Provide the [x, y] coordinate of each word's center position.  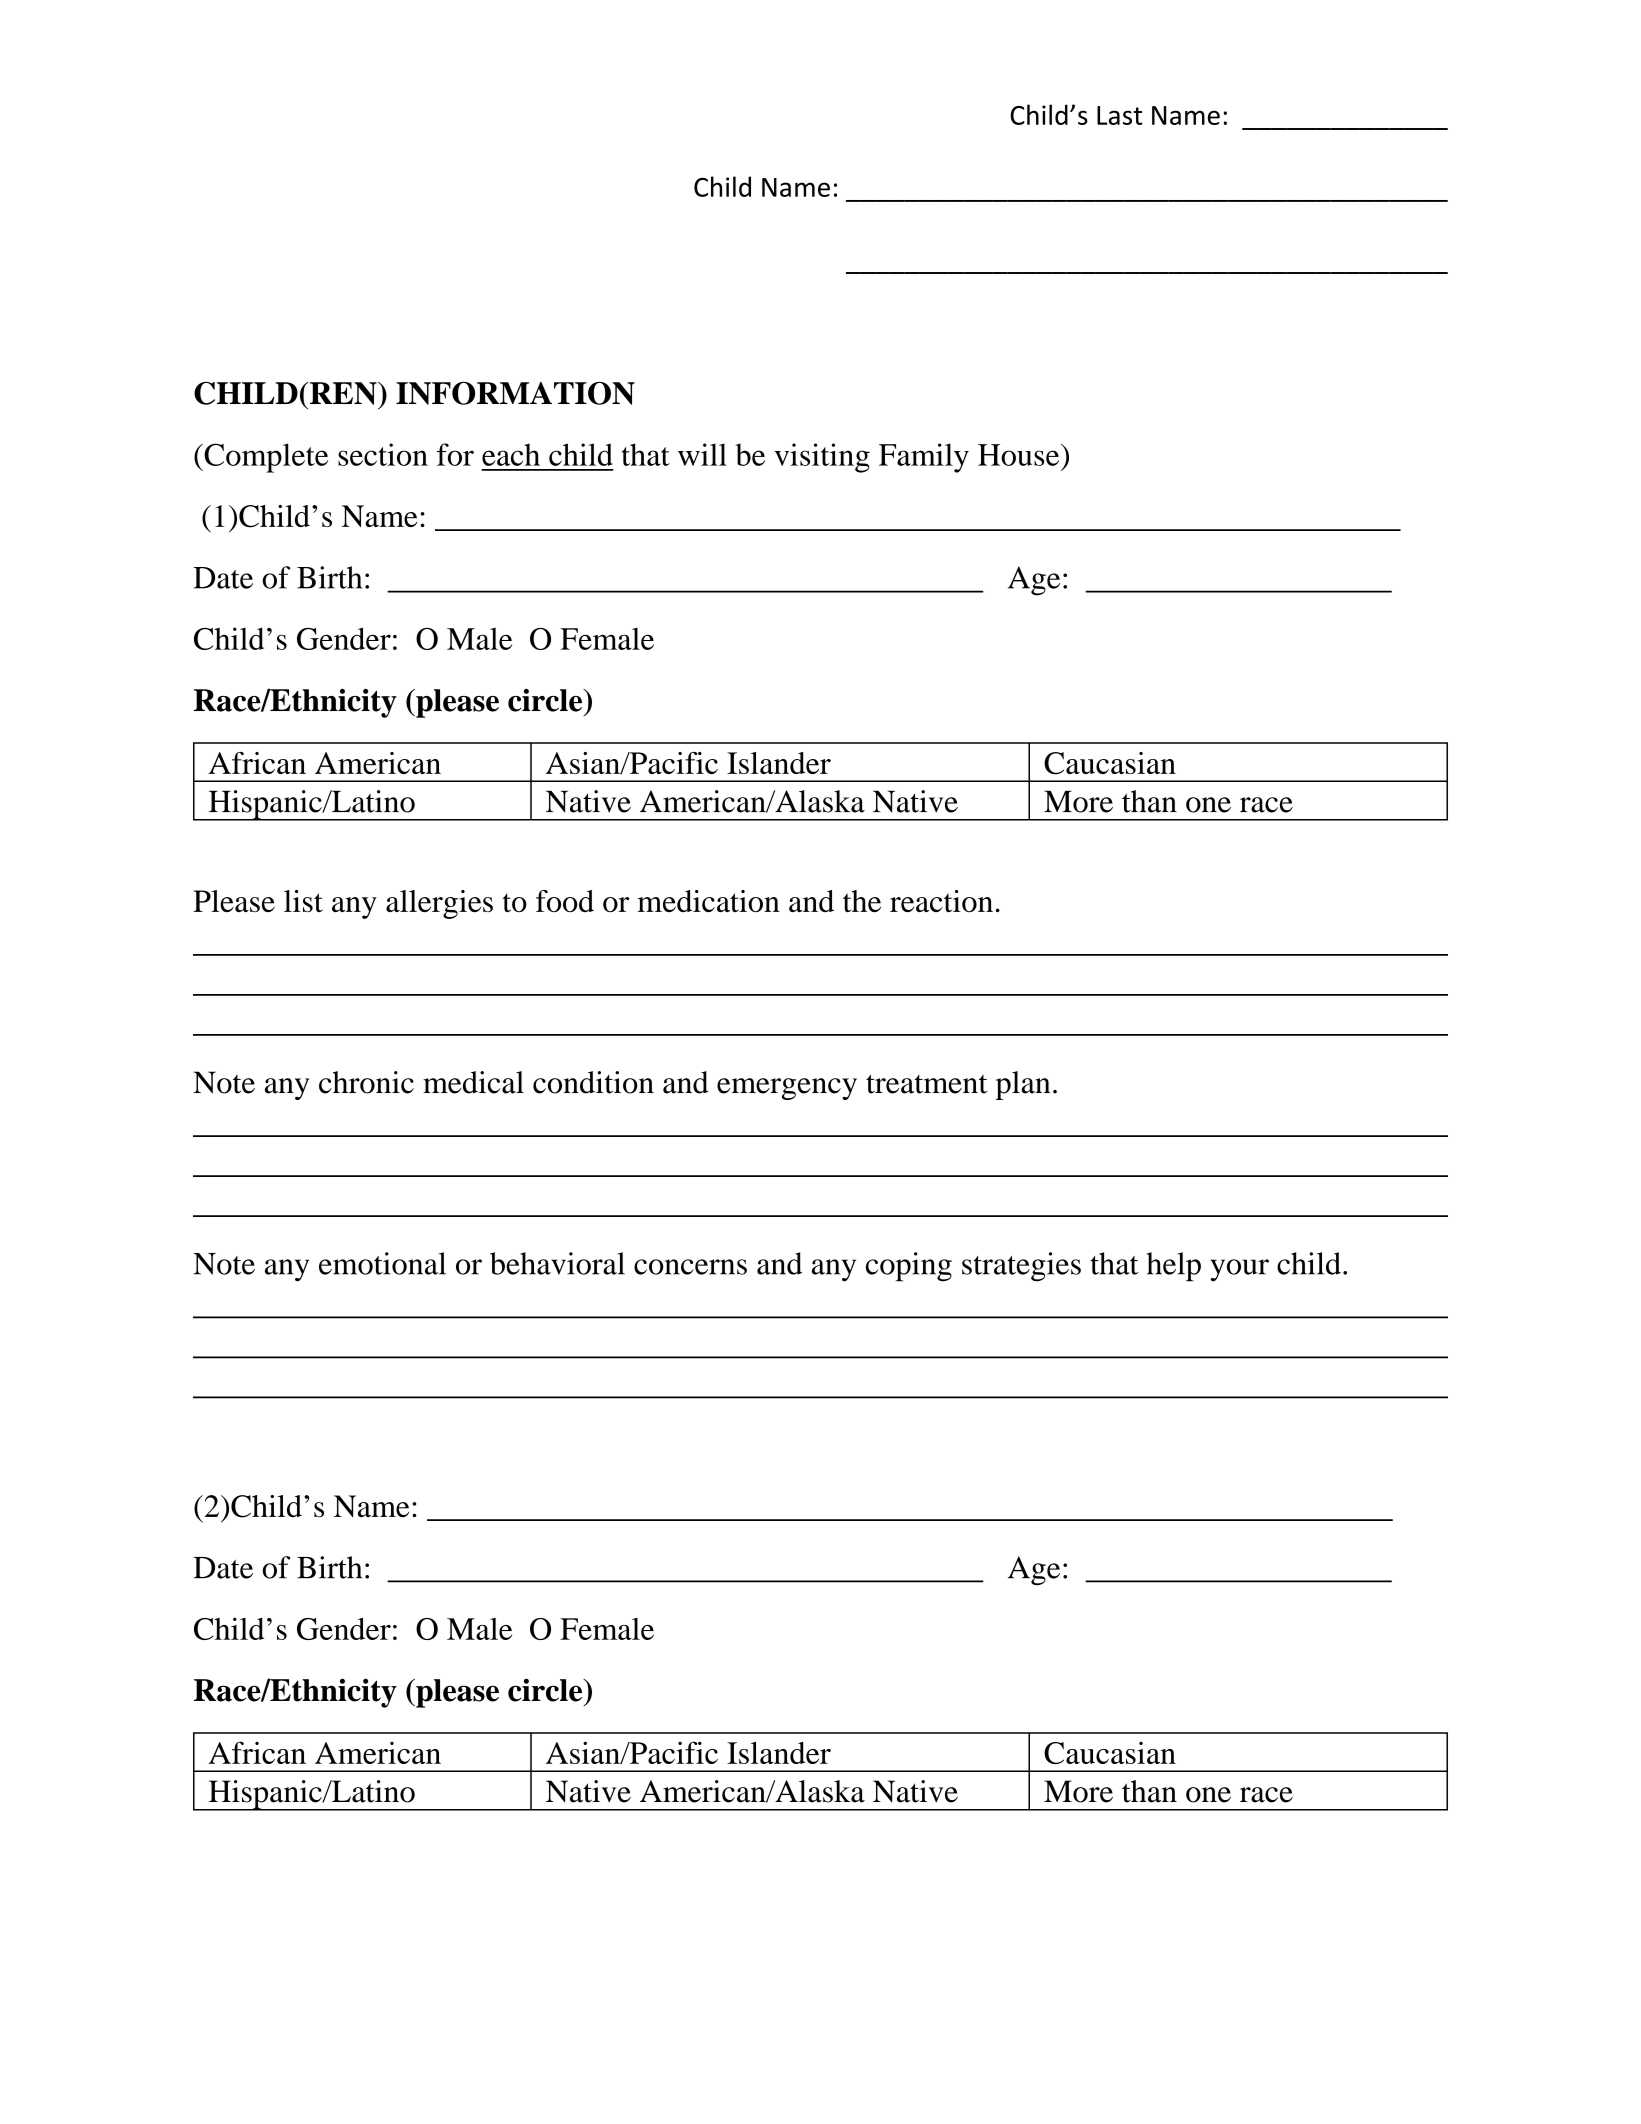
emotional [382, 1263]
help [1174, 1267]
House [1020, 455]
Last [1119, 115]
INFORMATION [515, 393]
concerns [690, 1267]
